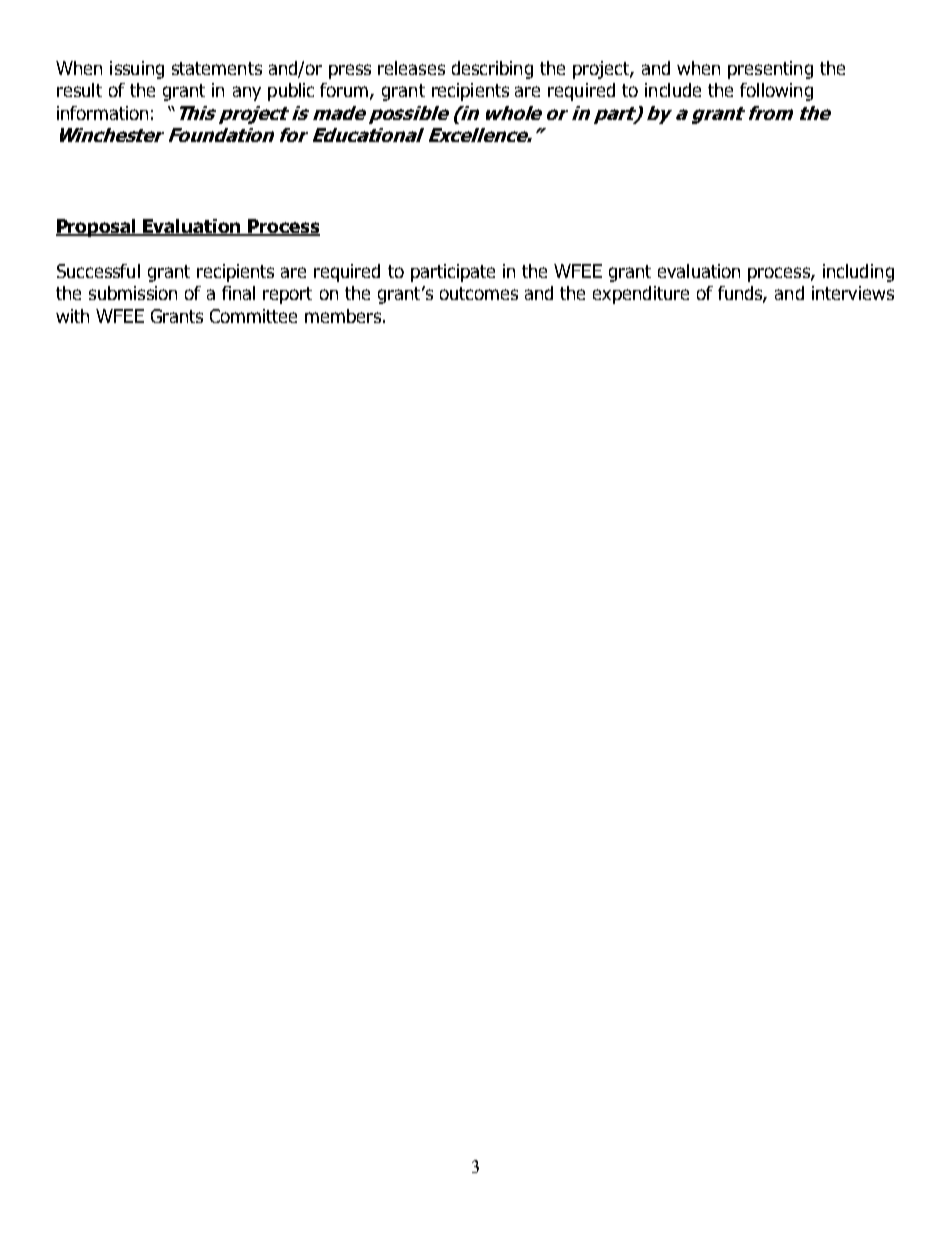  What do you see at coordinates (641, 295) in the screenshot?
I see `expenditure` at bounding box center [641, 295].
